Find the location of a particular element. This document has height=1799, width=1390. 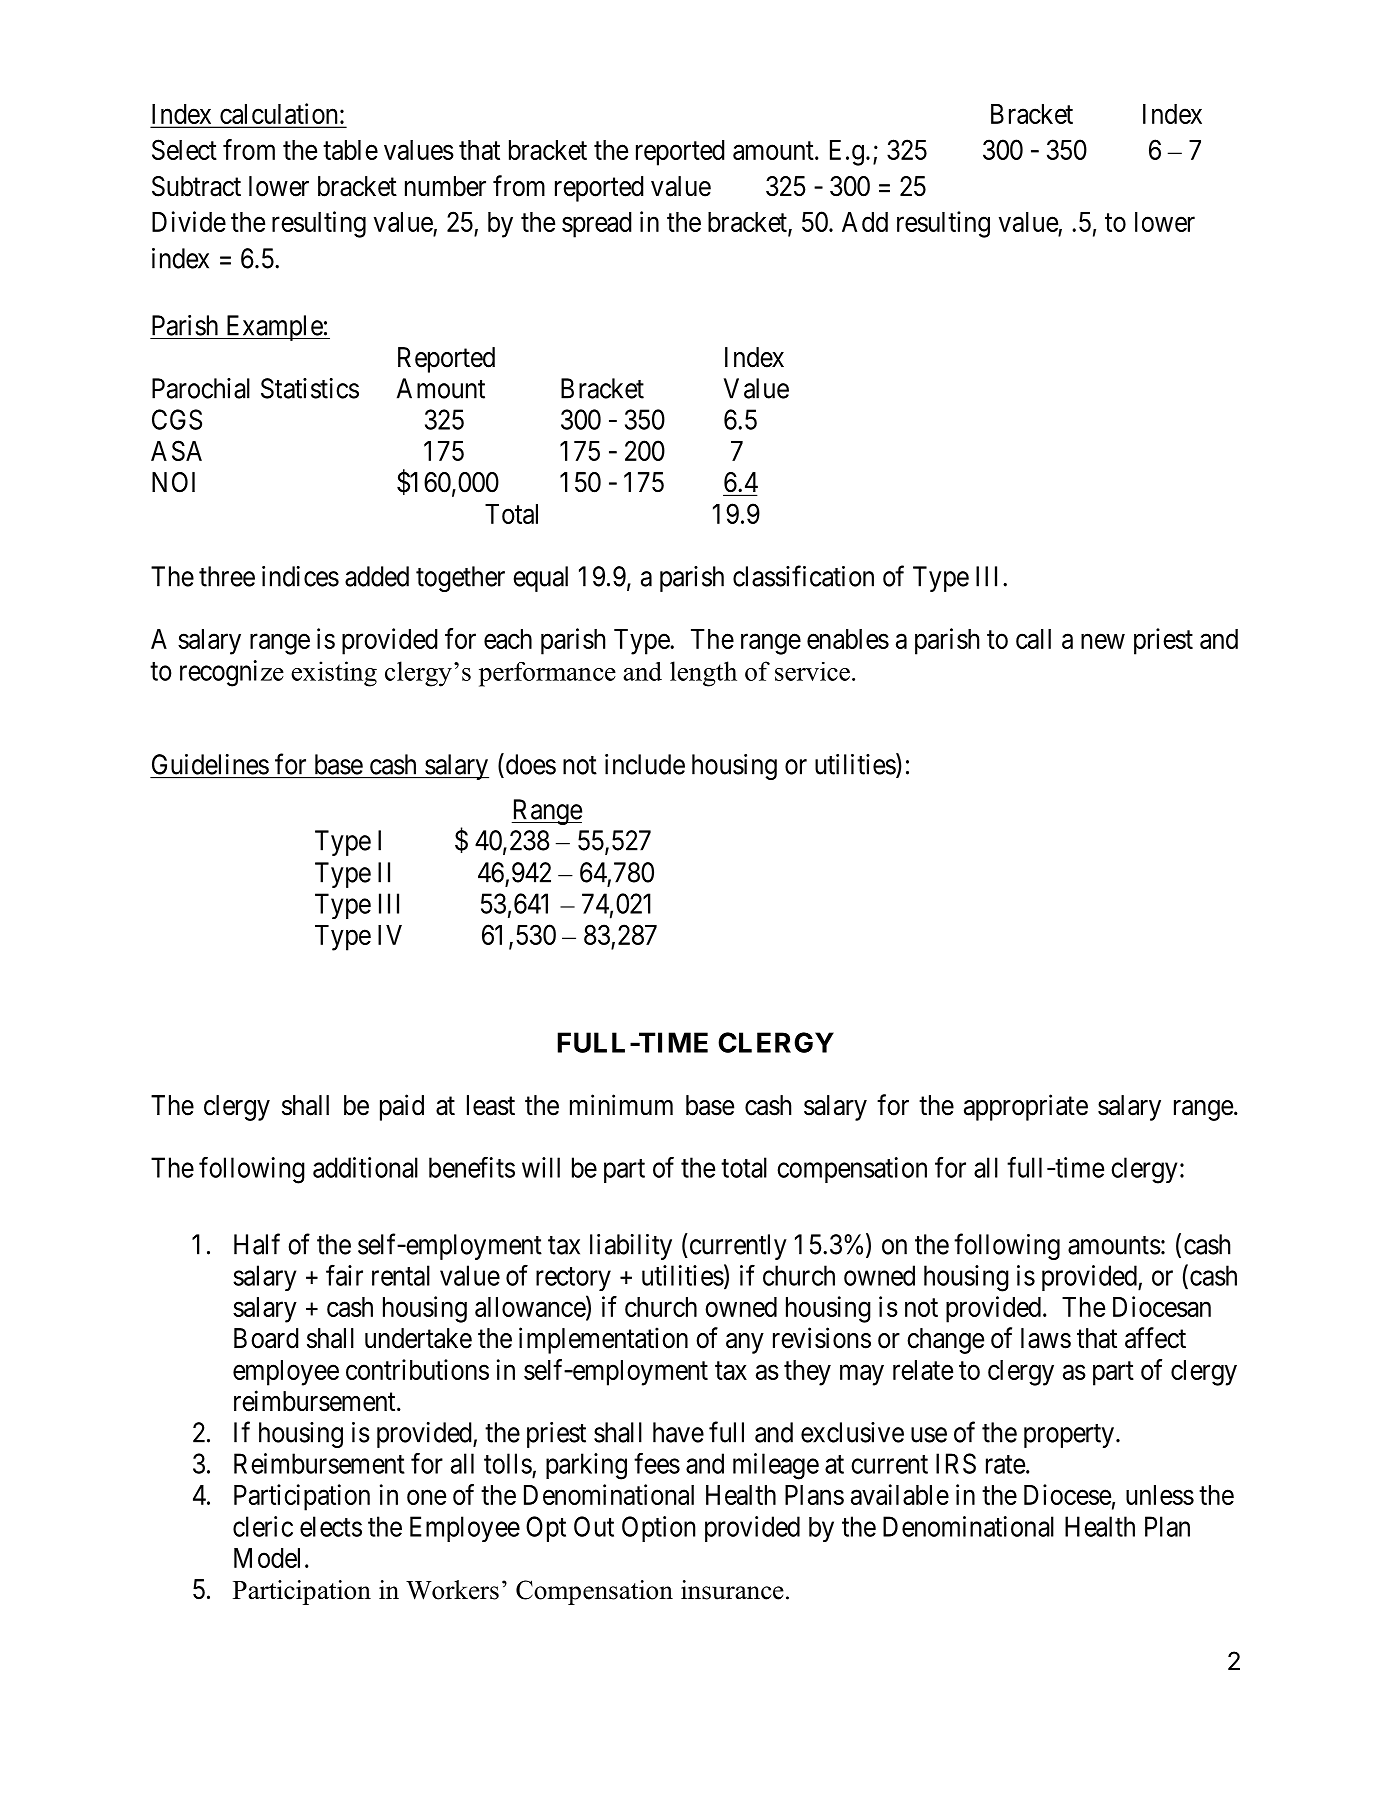

minimum is located at coordinates (621, 1104).
